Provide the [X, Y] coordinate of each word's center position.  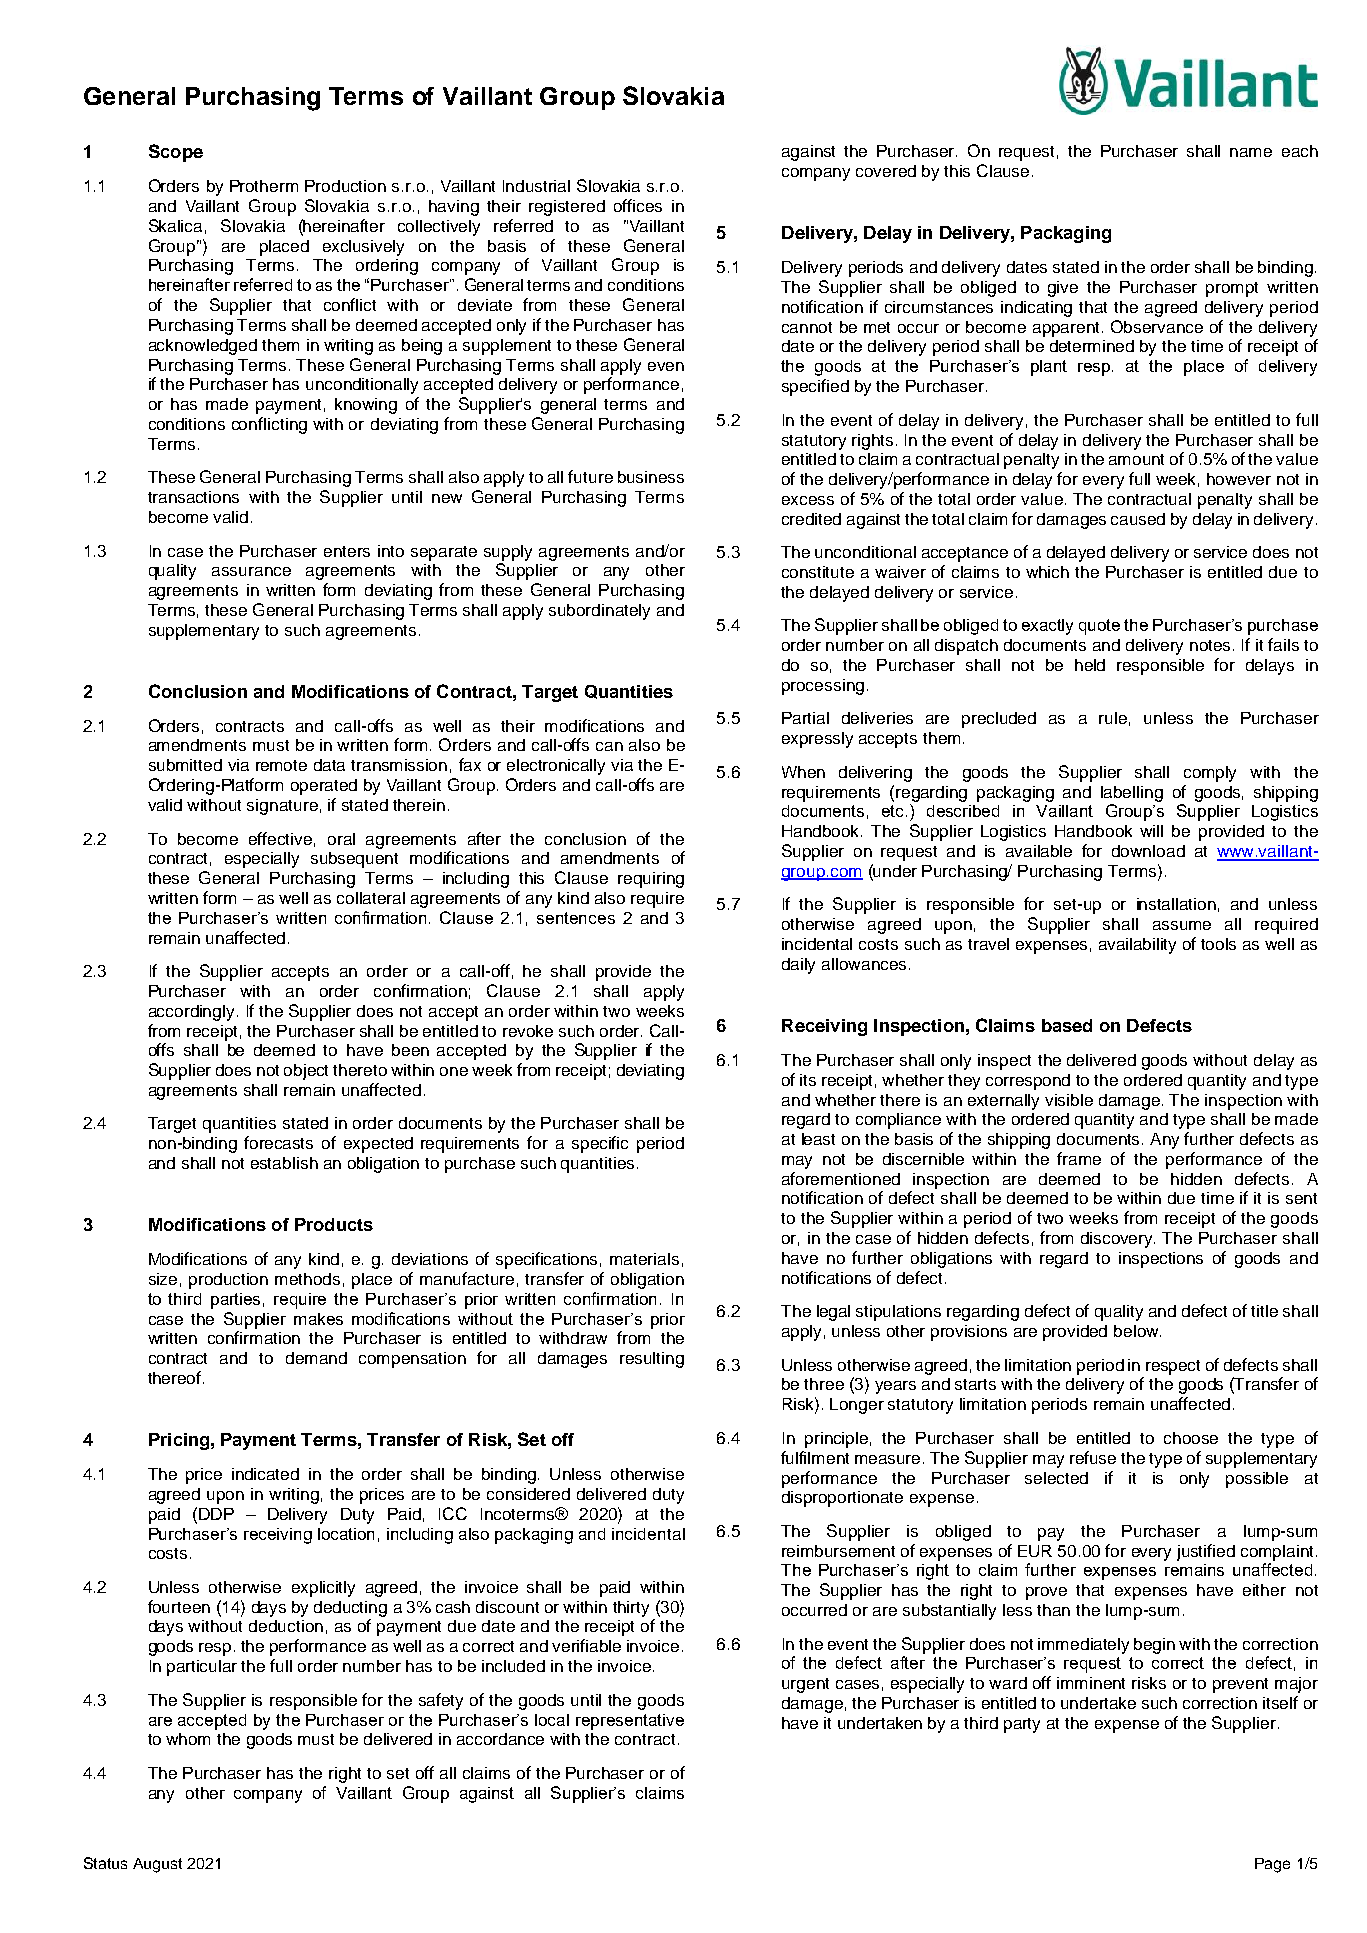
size [163, 1279]
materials [644, 1259]
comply [1210, 774]
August [157, 1865]
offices [638, 205]
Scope [176, 153]
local [552, 1720]
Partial [805, 718]
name [1251, 152]
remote [281, 765]
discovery [1118, 1240]
